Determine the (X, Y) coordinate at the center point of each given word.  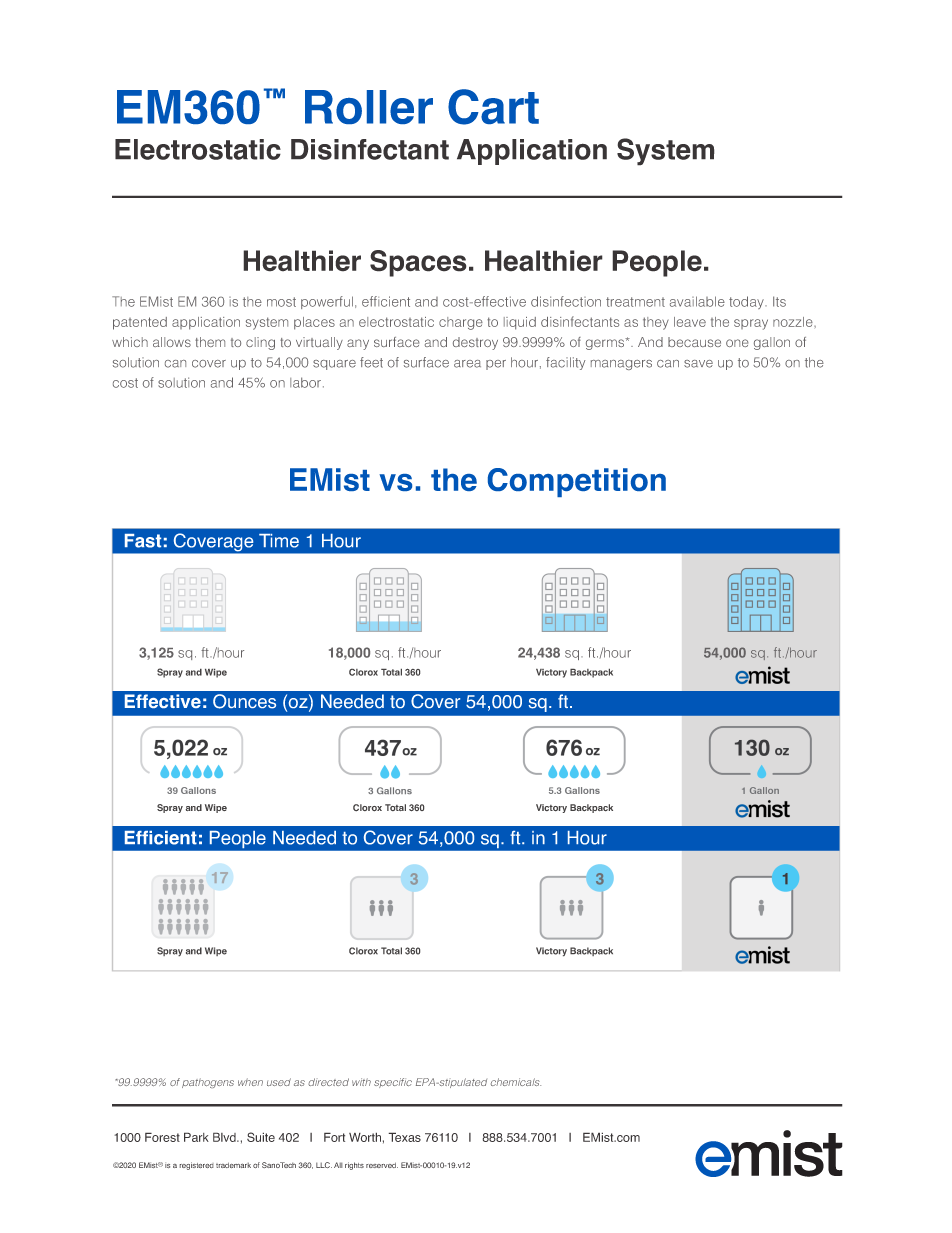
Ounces (244, 701)
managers (621, 365)
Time (279, 541)
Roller (369, 107)
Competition (577, 482)
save (698, 364)
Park (196, 1137)
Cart (493, 107)
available (697, 301)
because (694, 342)
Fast (143, 541)
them (210, 342)
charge (461, 323)
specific (393, 1083)
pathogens (208, 1083)
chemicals (516, 1082)
